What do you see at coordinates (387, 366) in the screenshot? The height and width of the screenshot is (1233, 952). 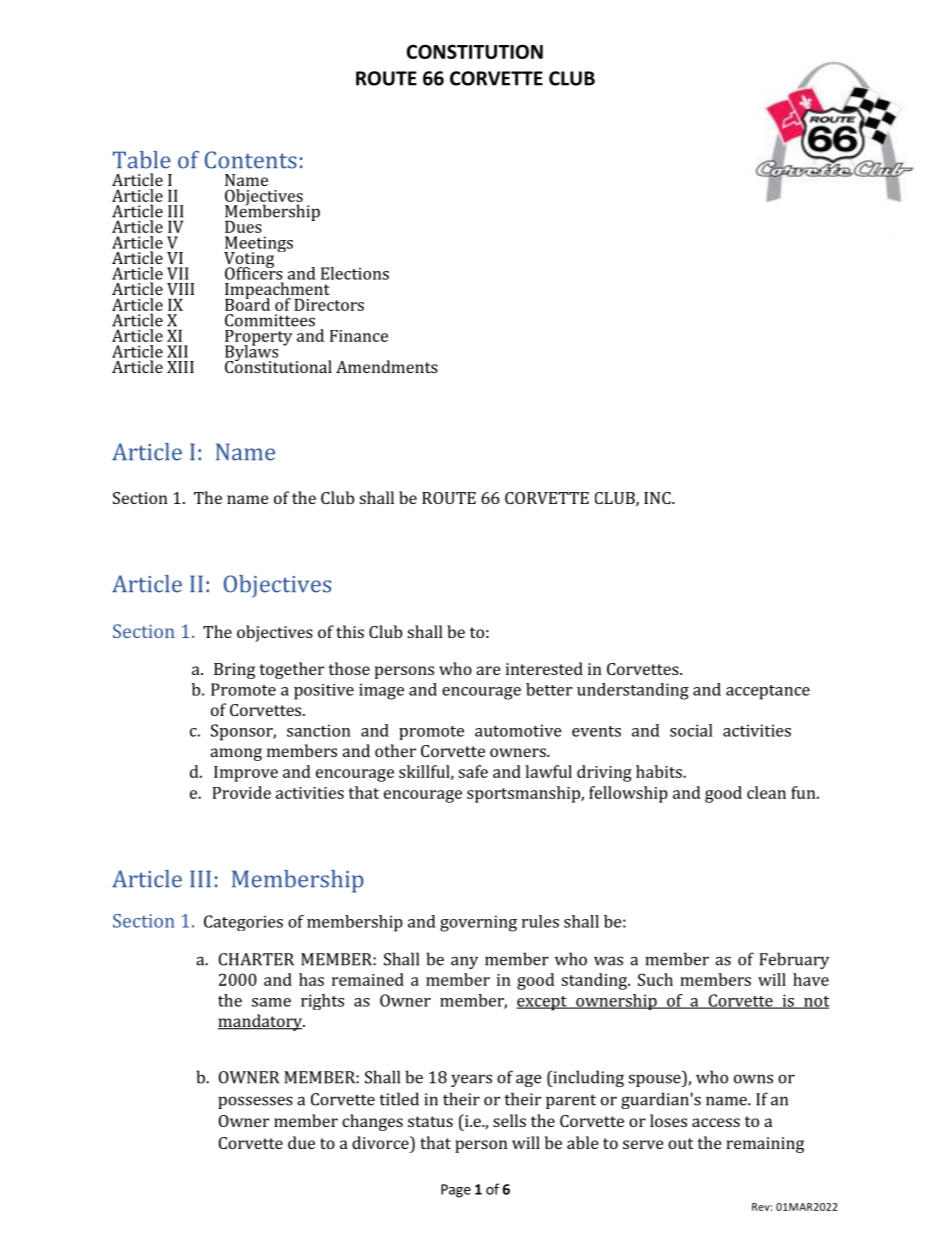 I see `Amendments` at bounding box center [387, 366].
